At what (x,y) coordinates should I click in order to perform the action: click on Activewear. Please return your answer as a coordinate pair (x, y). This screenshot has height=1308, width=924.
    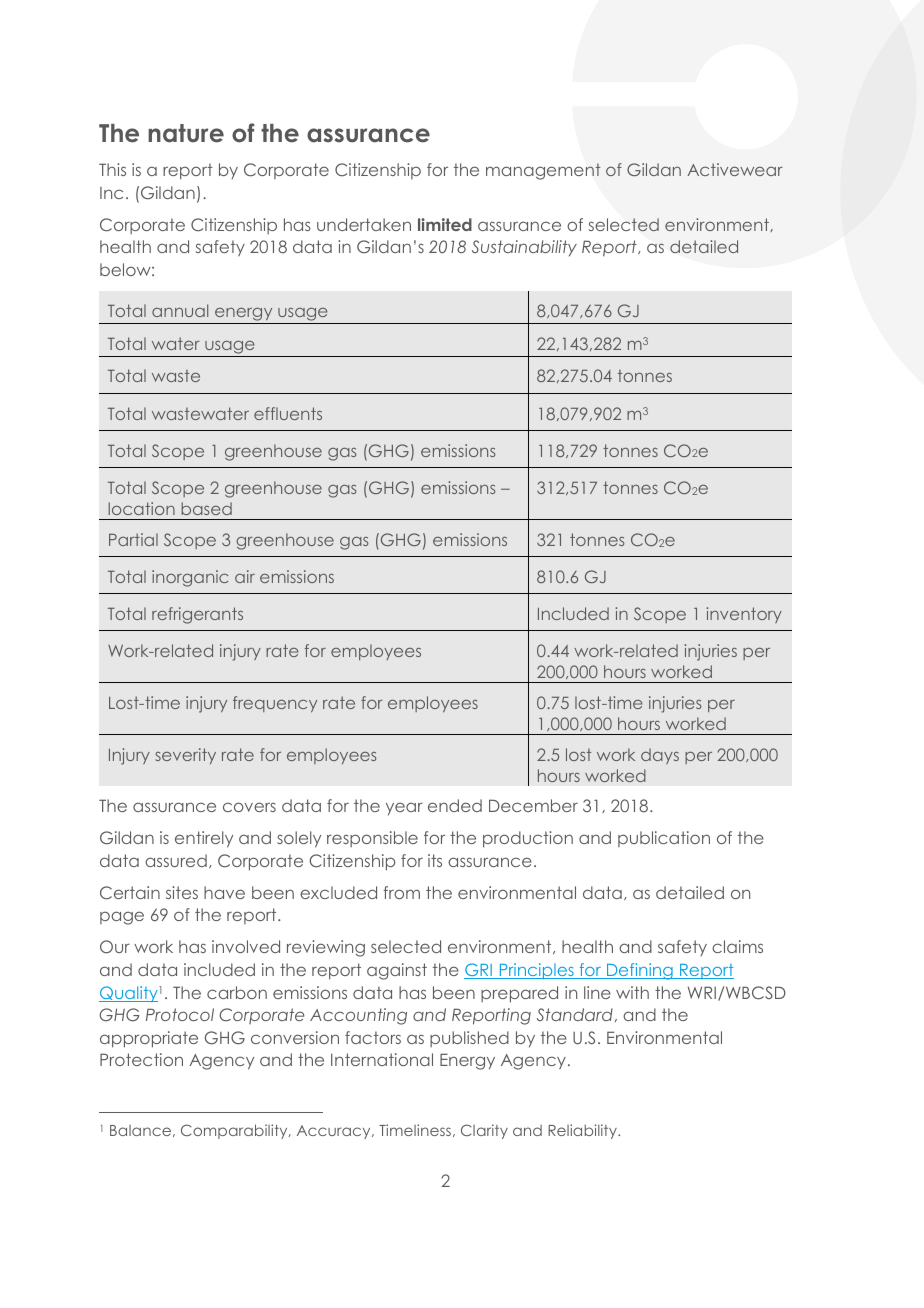
    Looking at the image, I should click on (735, 169).
